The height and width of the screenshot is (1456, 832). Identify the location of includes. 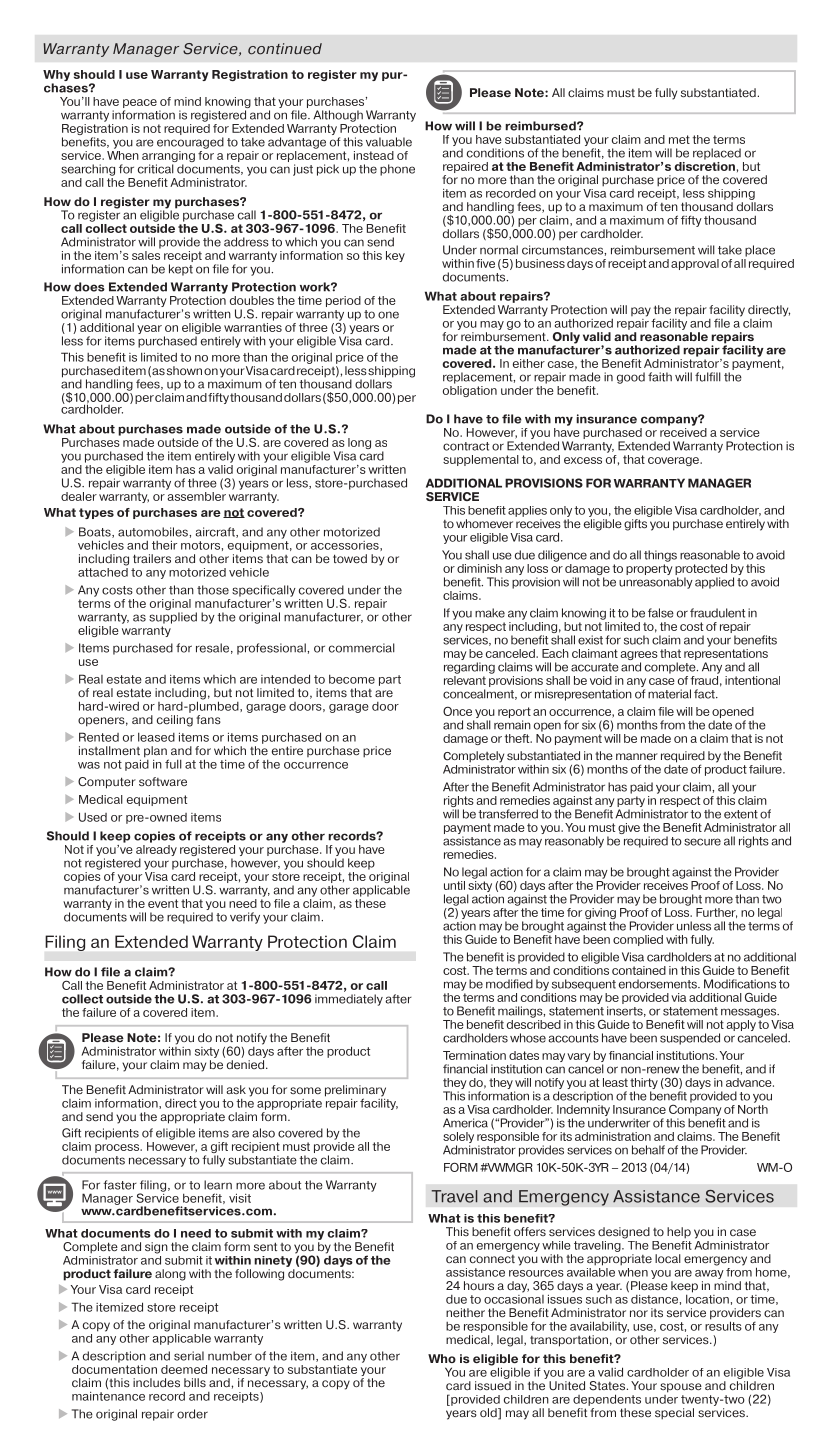
(156, 1383).
